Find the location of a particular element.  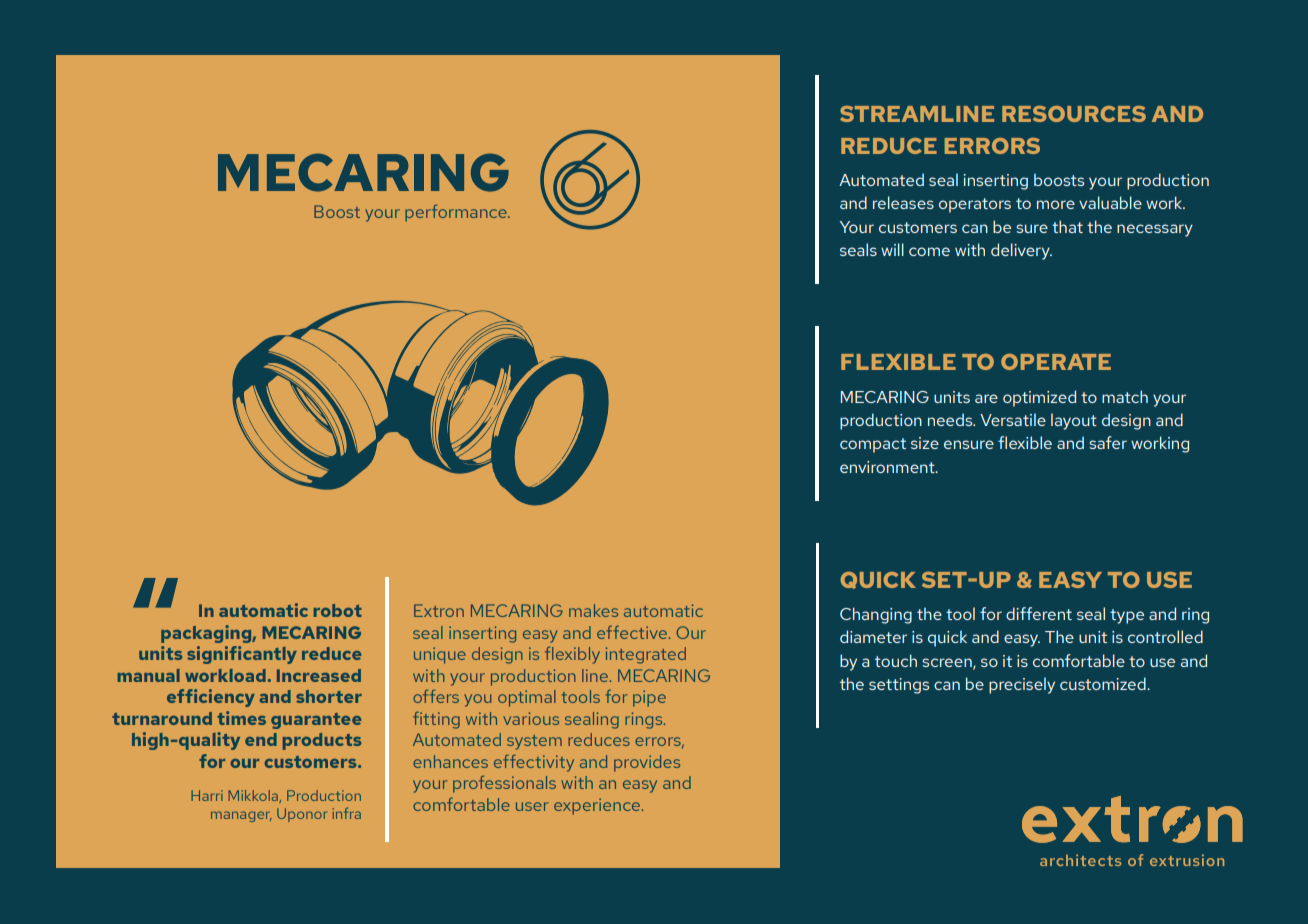

compact is located at coordinates (873, 445).
